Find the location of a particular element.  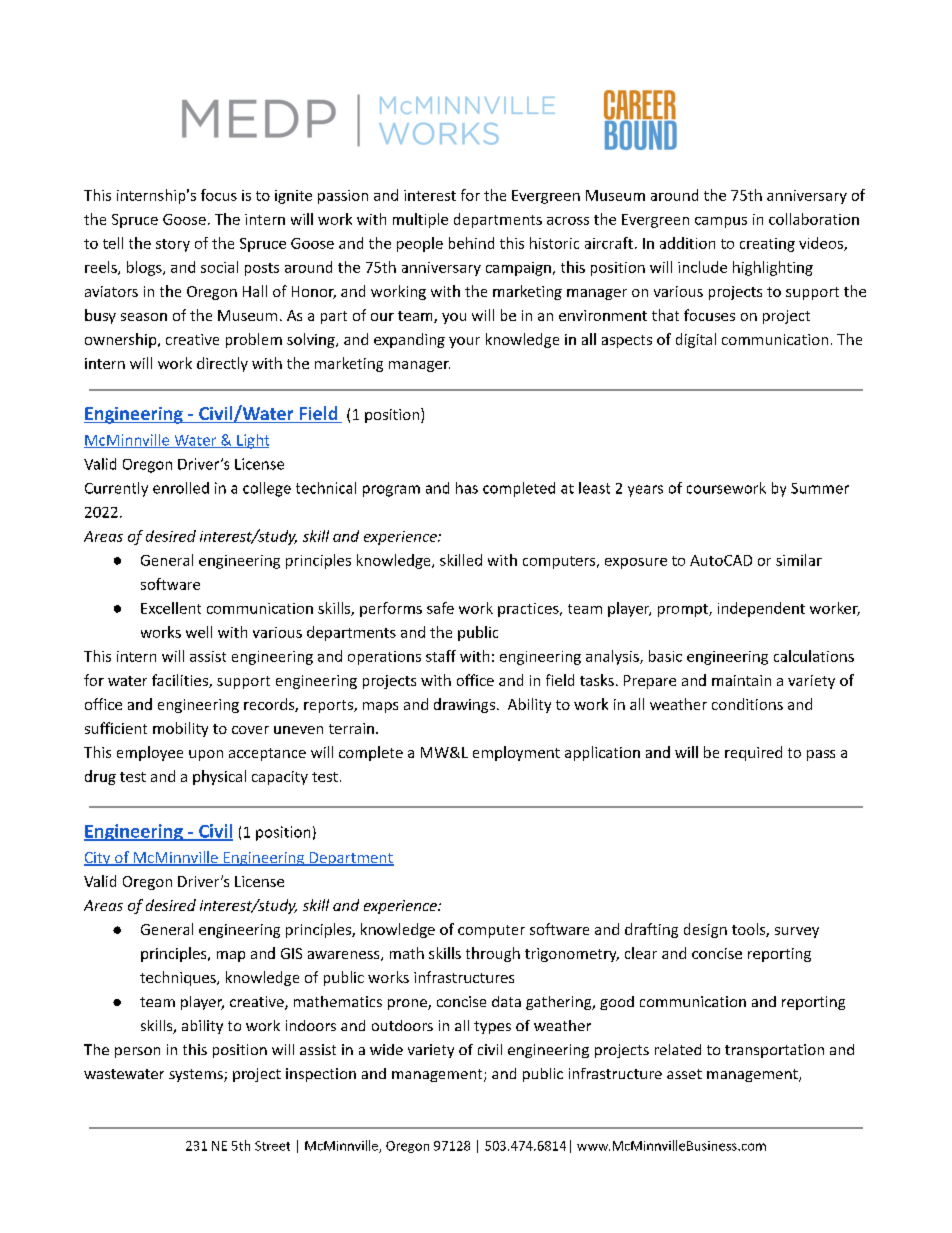

asset is located at coordinates (684, 1074).
